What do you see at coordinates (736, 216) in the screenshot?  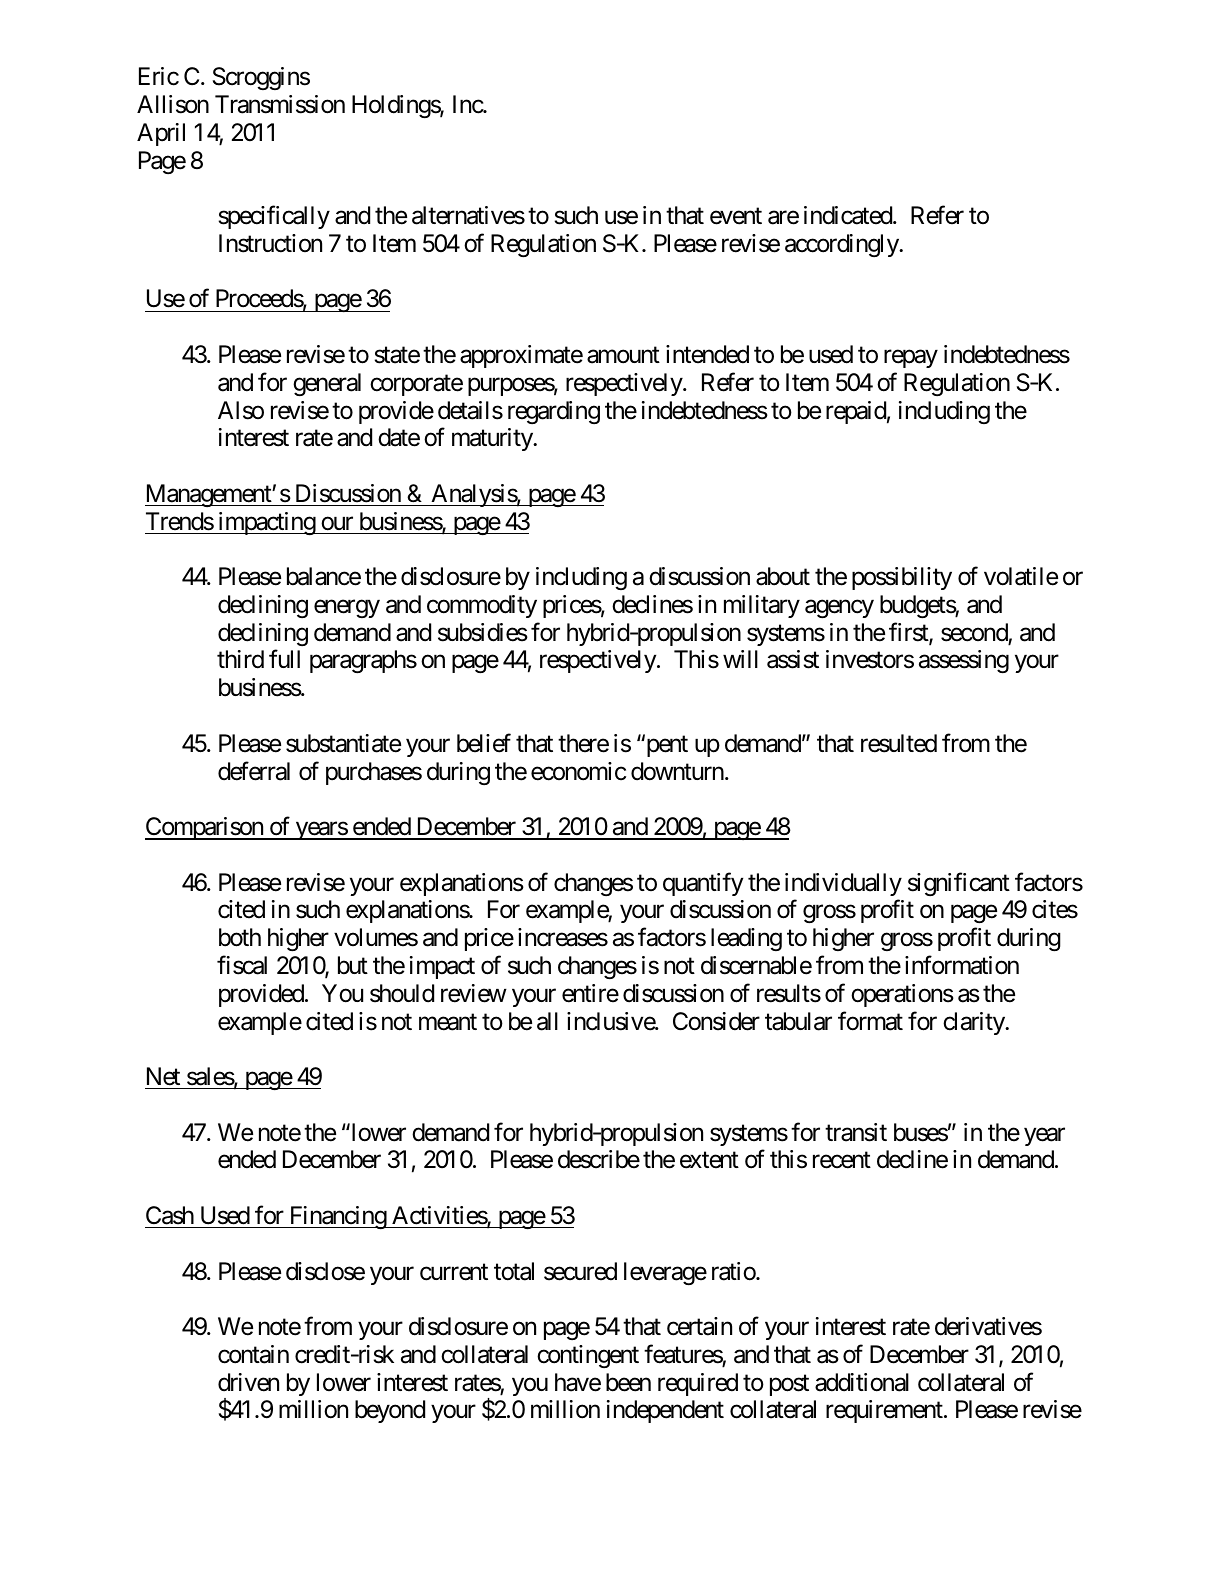 I see `event` at bounding box center [736, 216].
